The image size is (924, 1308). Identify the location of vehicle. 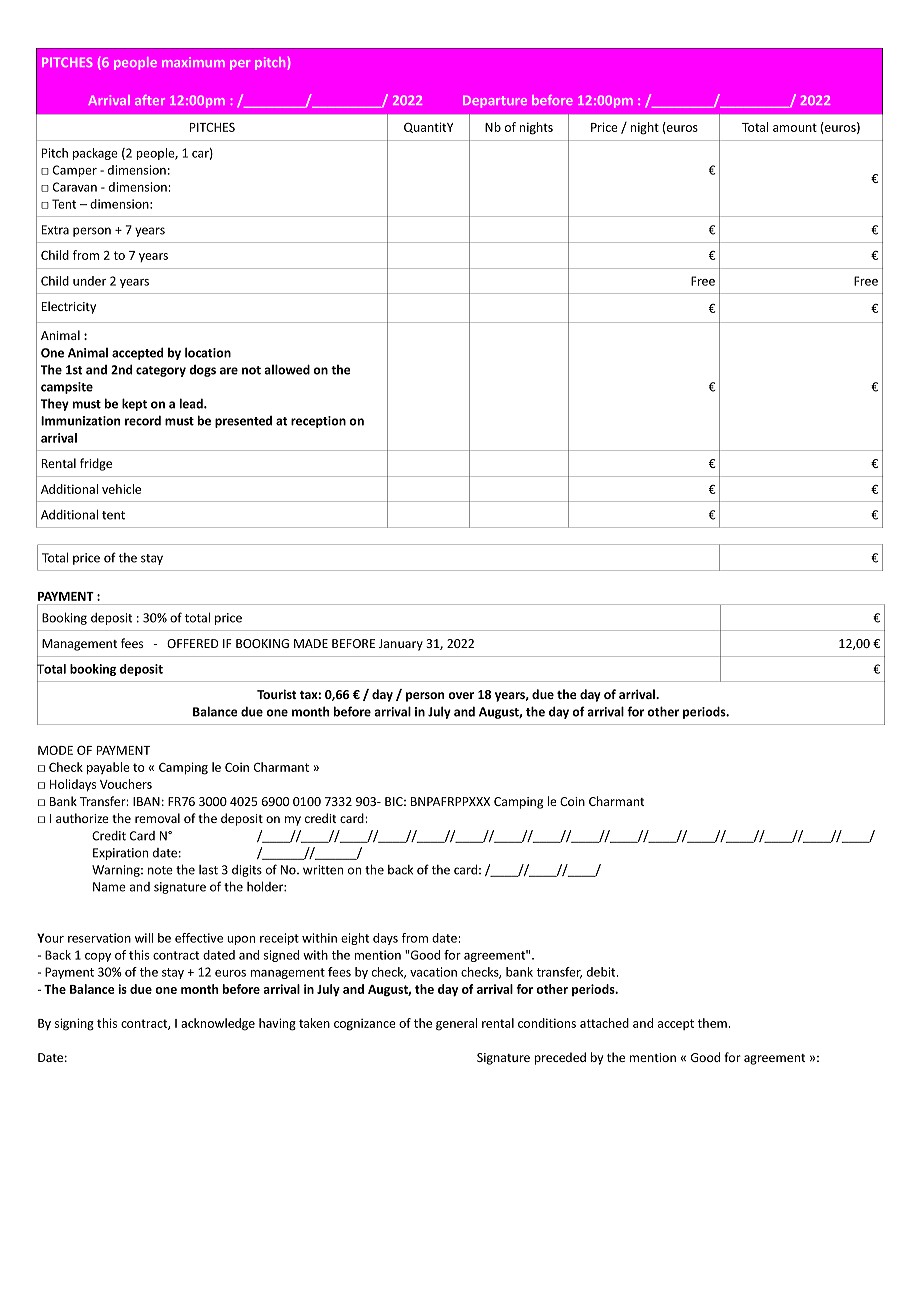
(121, 489).
